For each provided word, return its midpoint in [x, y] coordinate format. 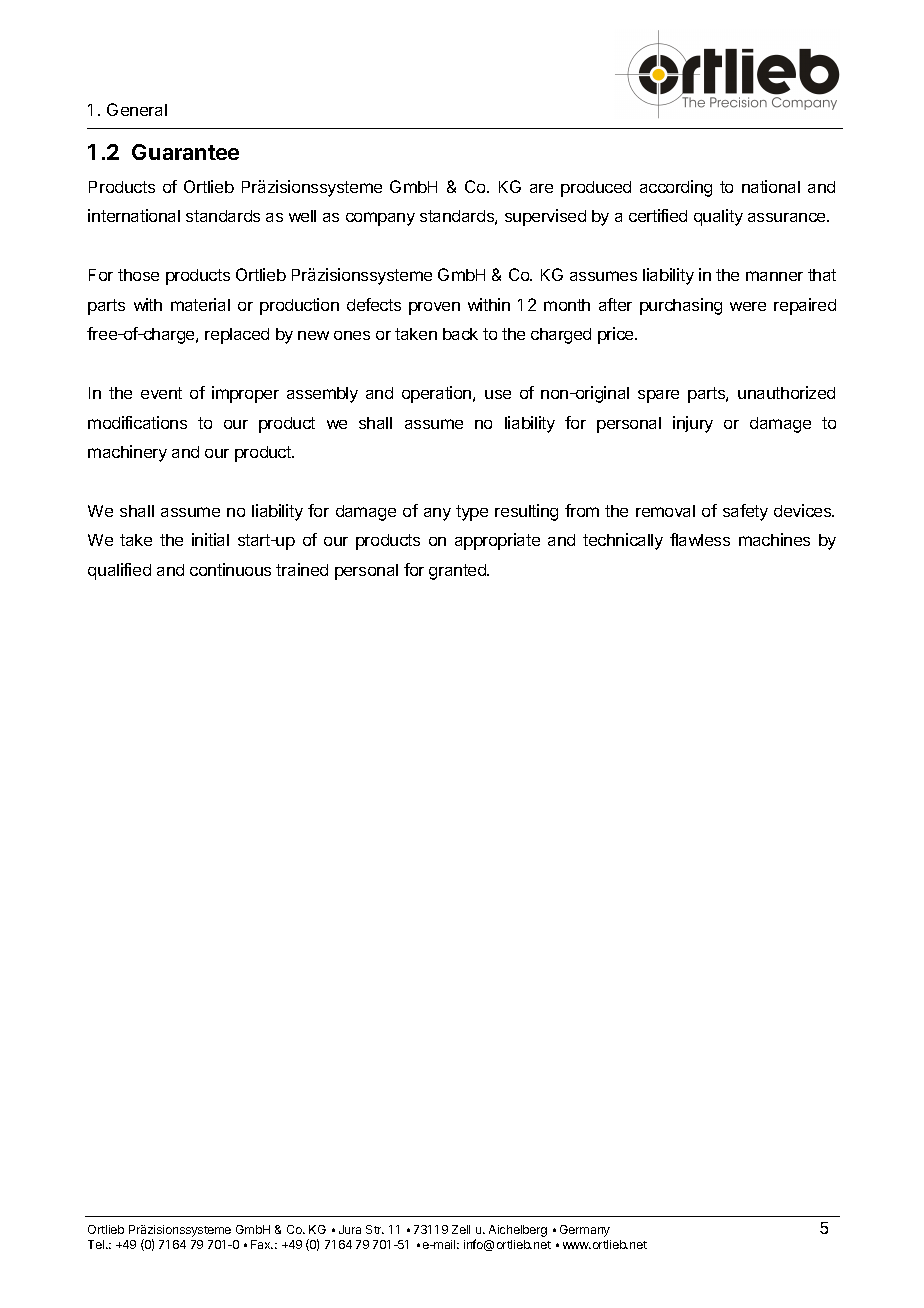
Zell [461, 1229]
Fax [262, 1244]
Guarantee [185, 152]
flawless [700, 539]
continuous [230, 569]
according [676, 188]
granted [458, 572]
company [380, 219]
